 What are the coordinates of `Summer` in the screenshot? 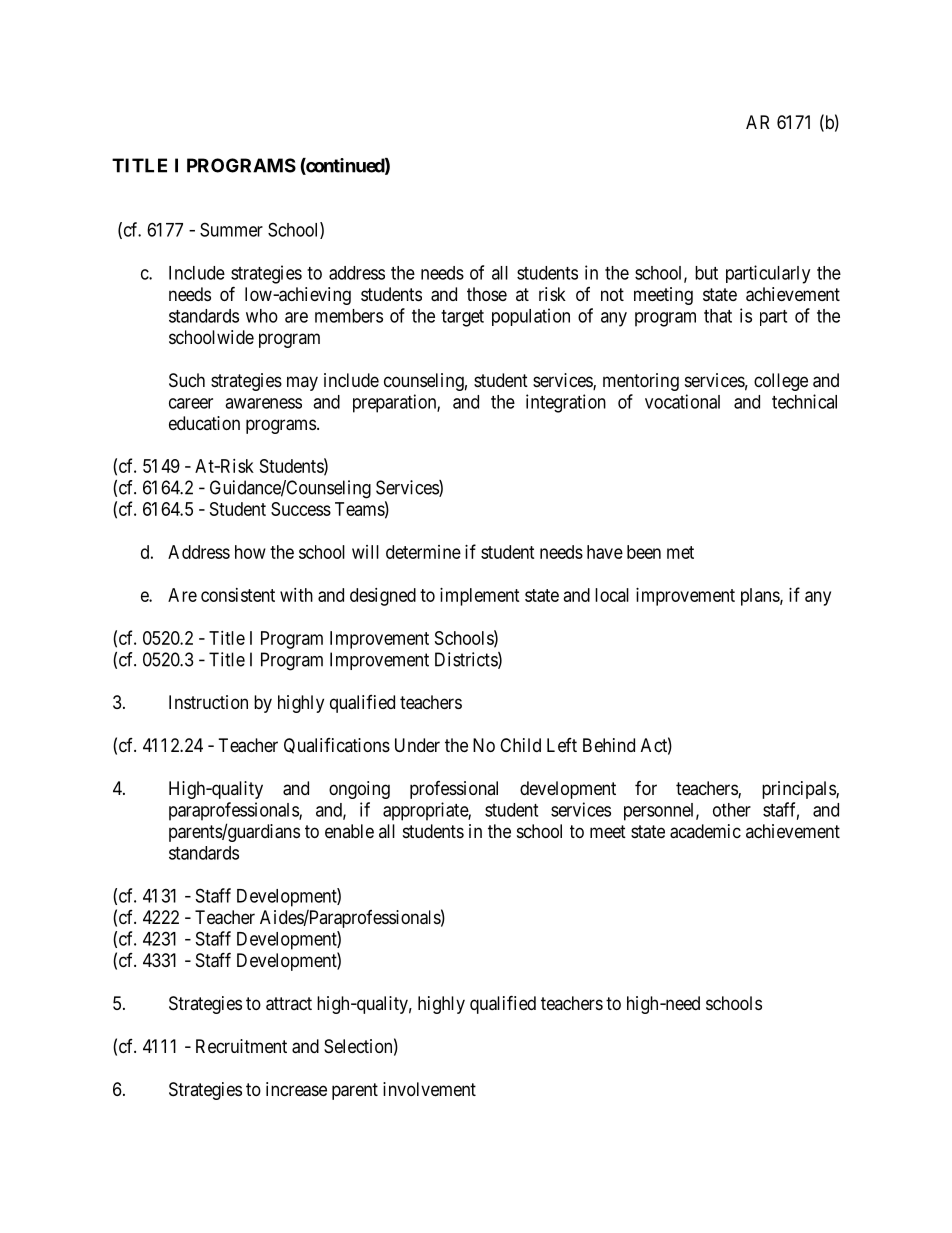 It's located at (231, 229).
